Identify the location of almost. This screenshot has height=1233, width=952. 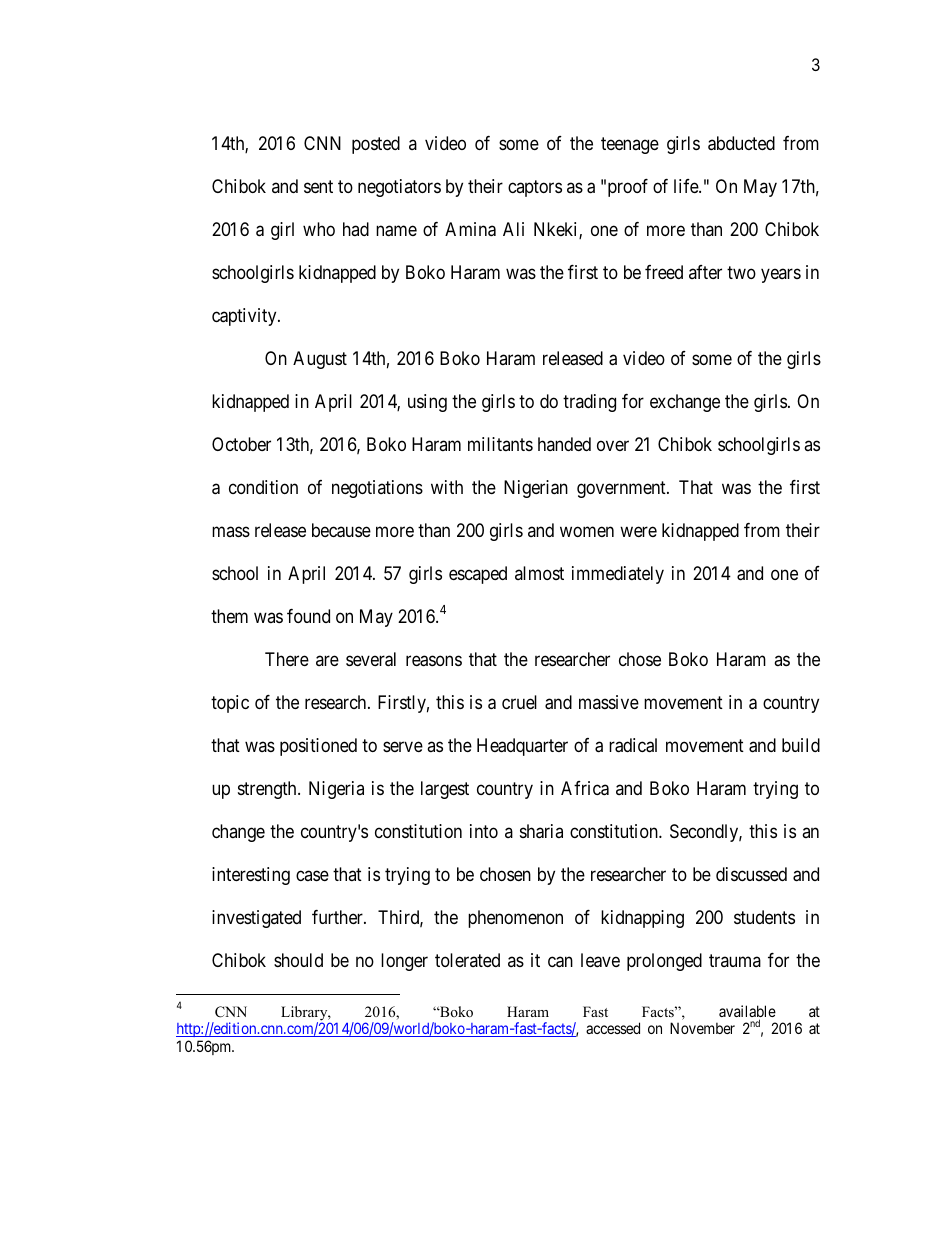
(539, 573).
